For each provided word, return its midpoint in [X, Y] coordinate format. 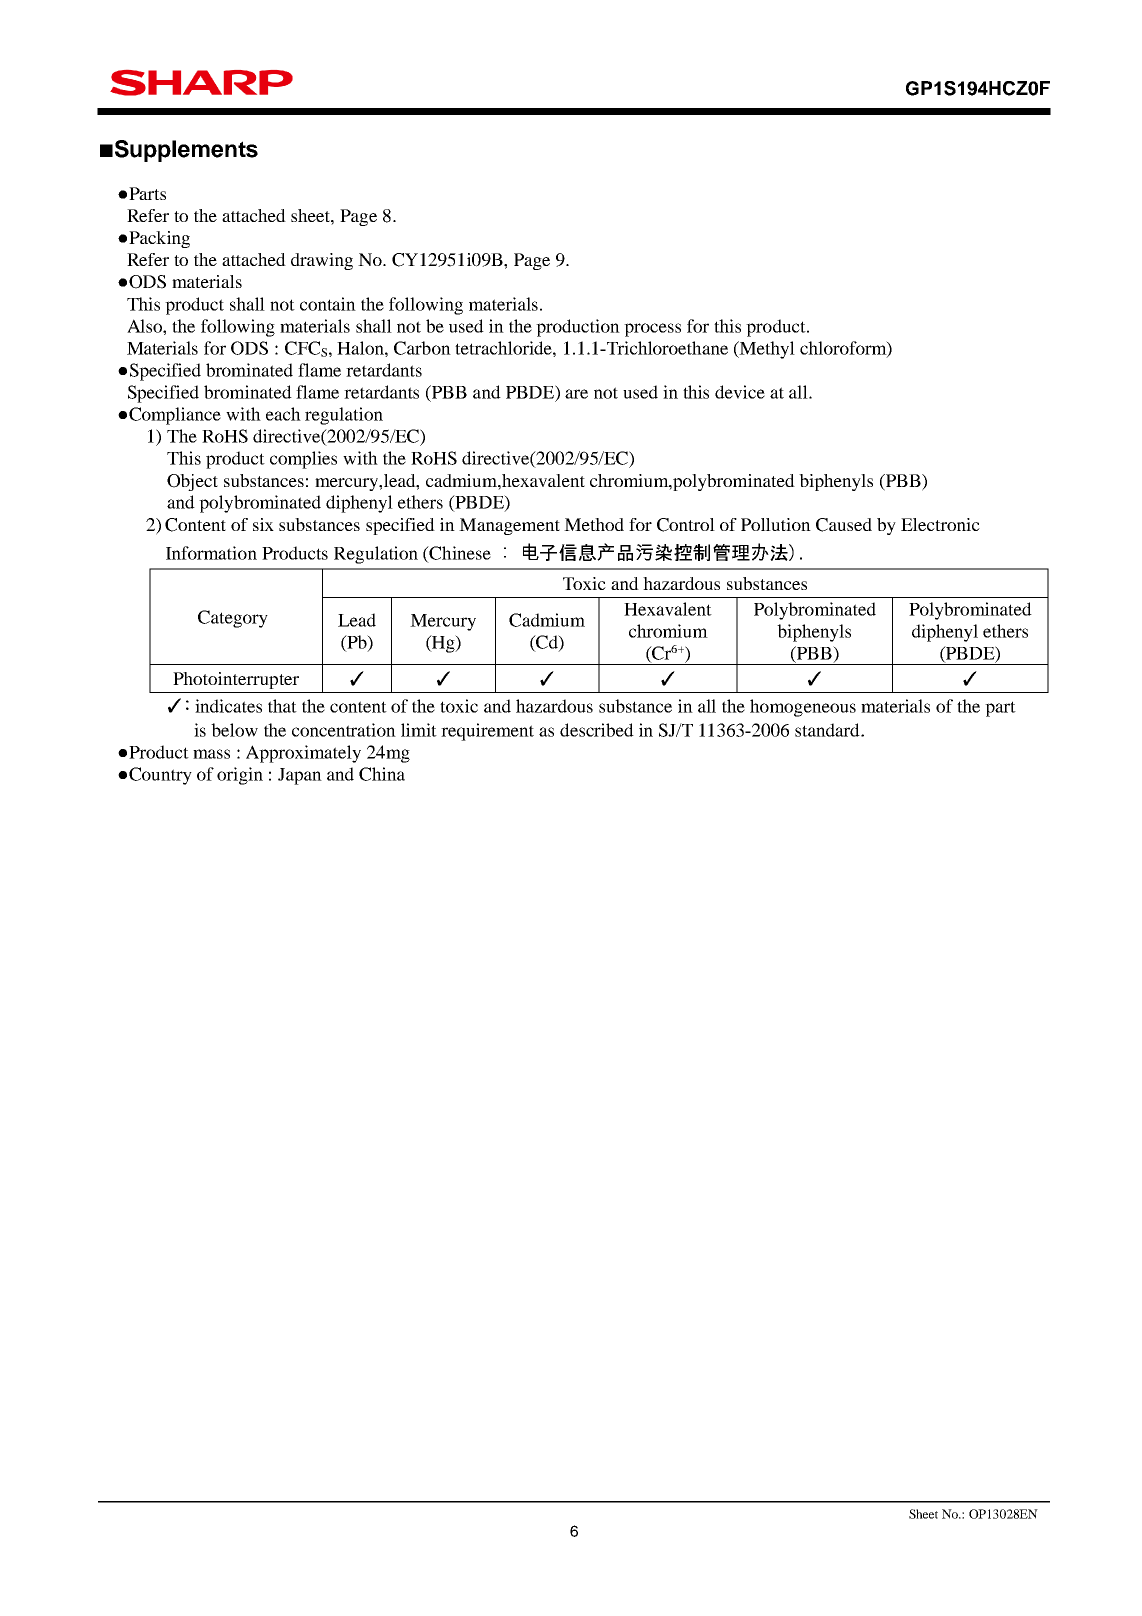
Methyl [766, 350]
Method [594, 524]
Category [233, 619]
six [263, 524]
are [576, 394]
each [283, 414]
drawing [322, 261]
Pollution [776, 524]
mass [211, 754]
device [740, 392]
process [652, 330]
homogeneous [803, 708]
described [597, 730]
